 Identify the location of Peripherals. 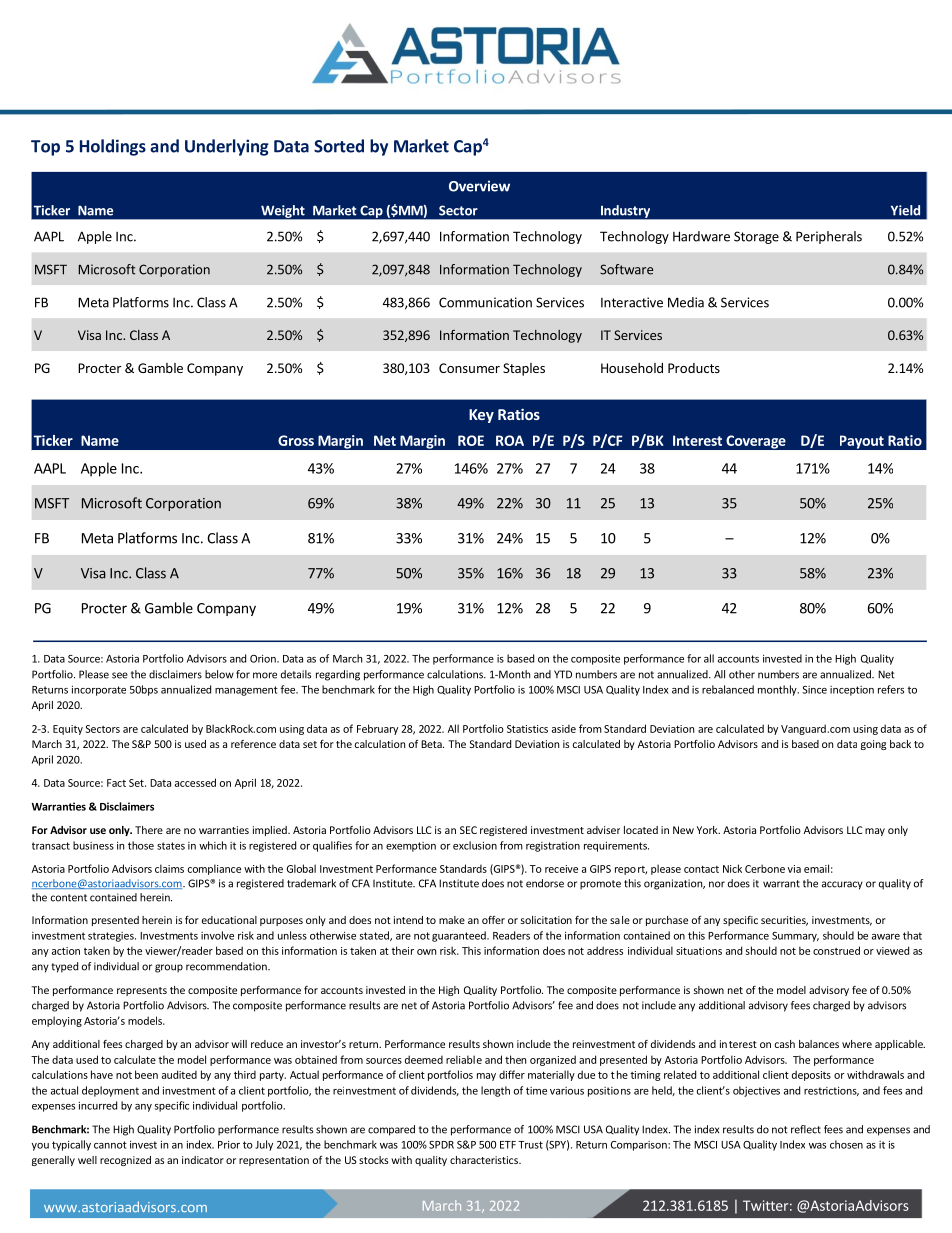
(829, 237).
